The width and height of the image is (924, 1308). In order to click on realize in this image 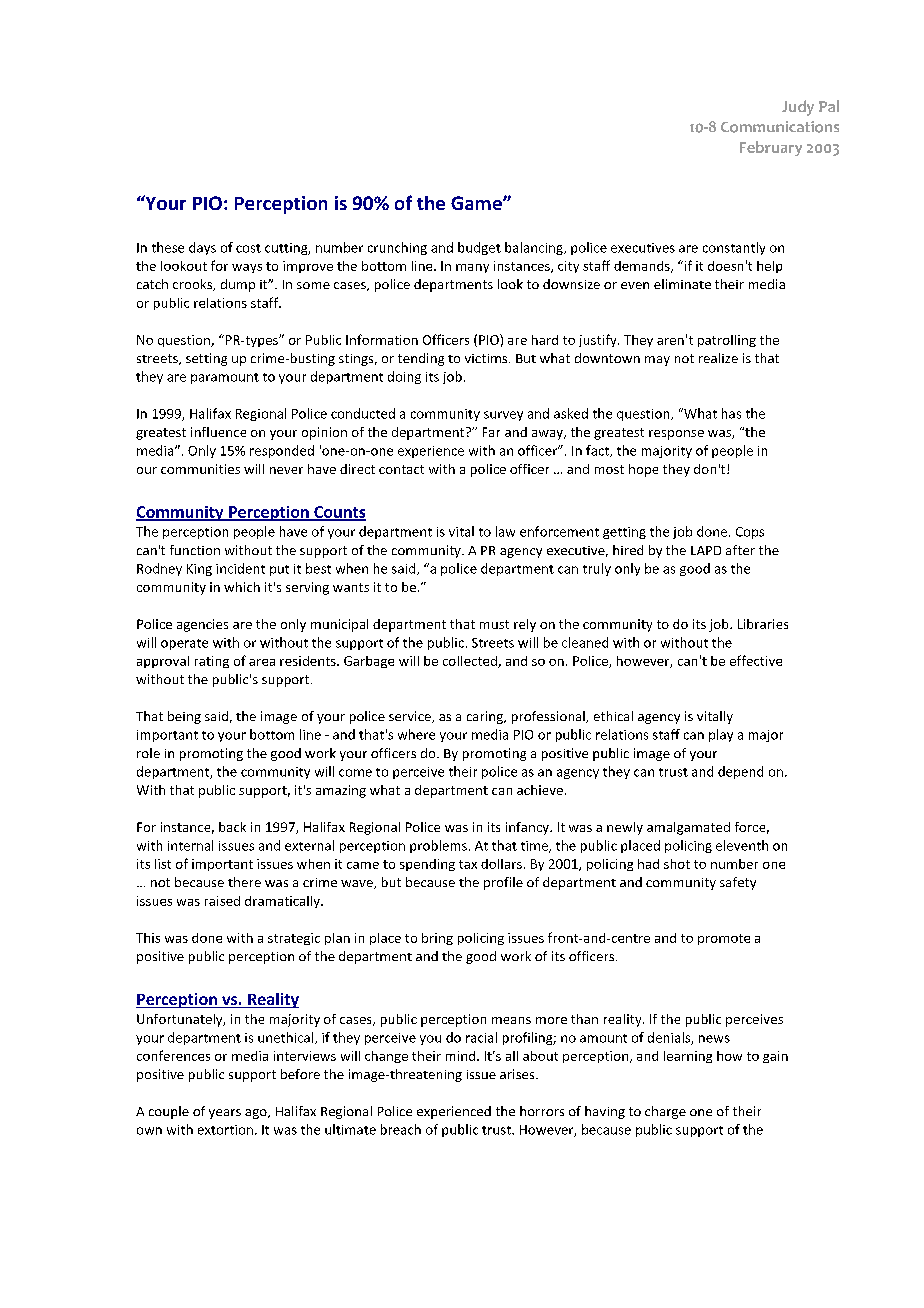, I will do `click(718, 358)`.
